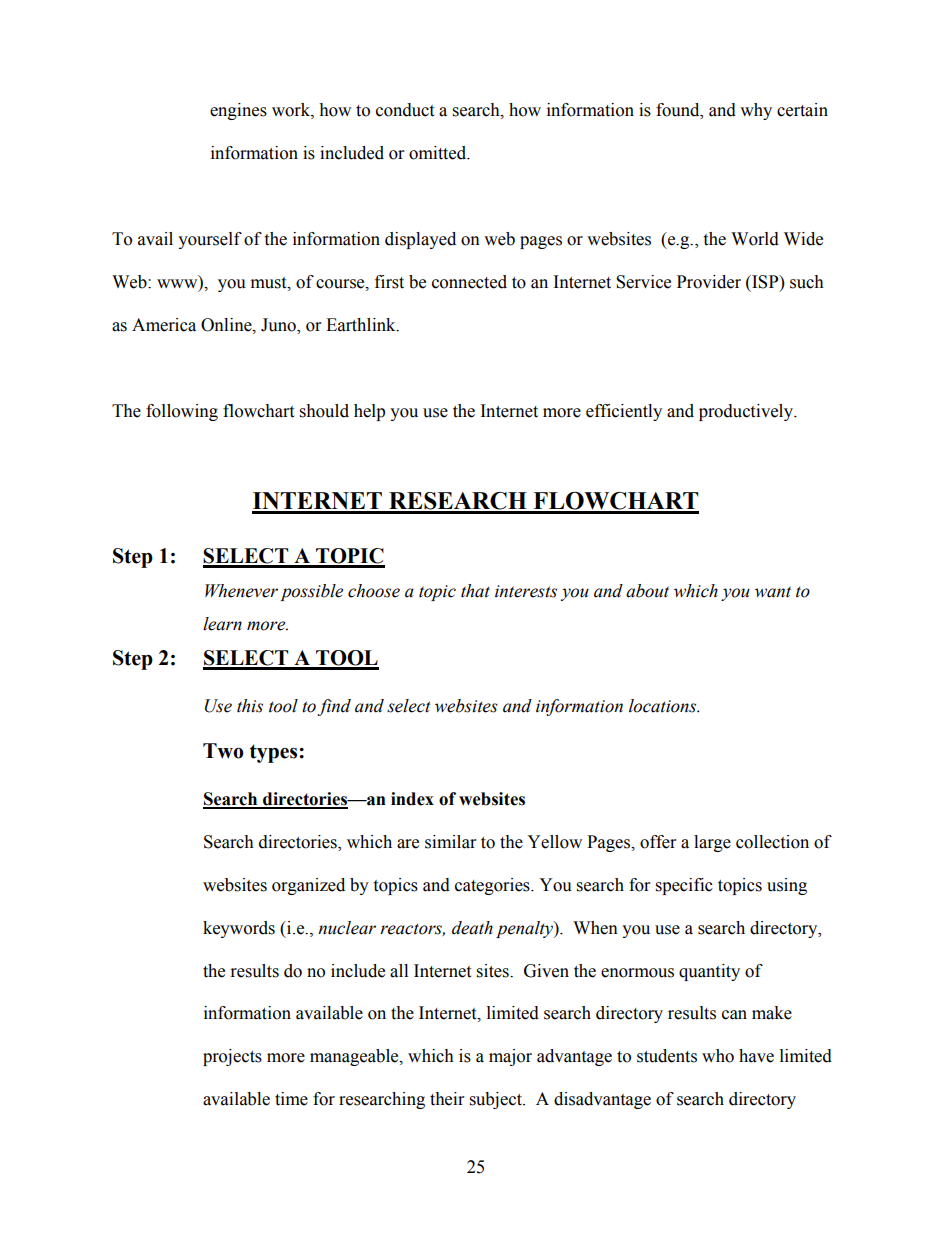 Image resolution: width=952 pixels, height=1233 pixels. What do you see at coordinates (439, 153) in the screenshot?
I see `omitted` at bounding box center [439, 153].
